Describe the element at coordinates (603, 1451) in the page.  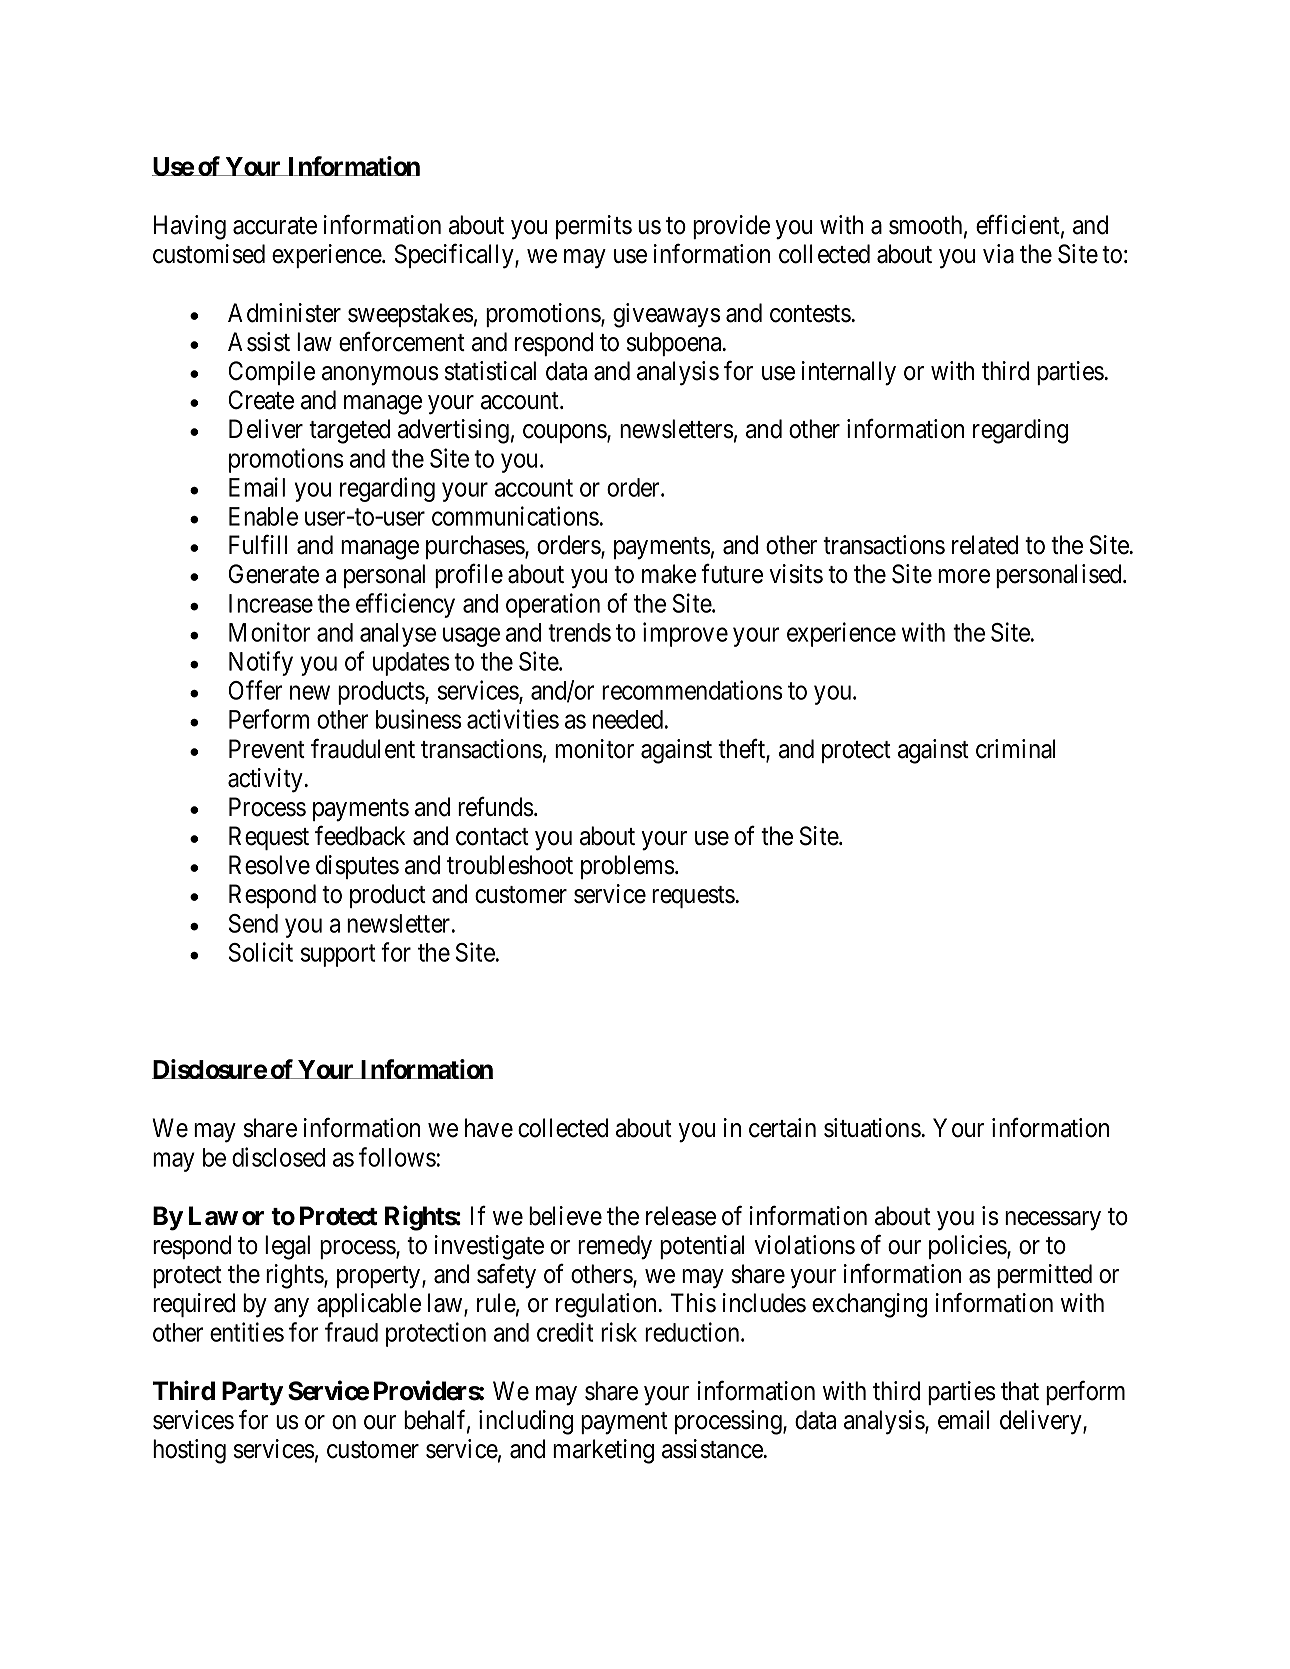
I see `marketing` at that location.
